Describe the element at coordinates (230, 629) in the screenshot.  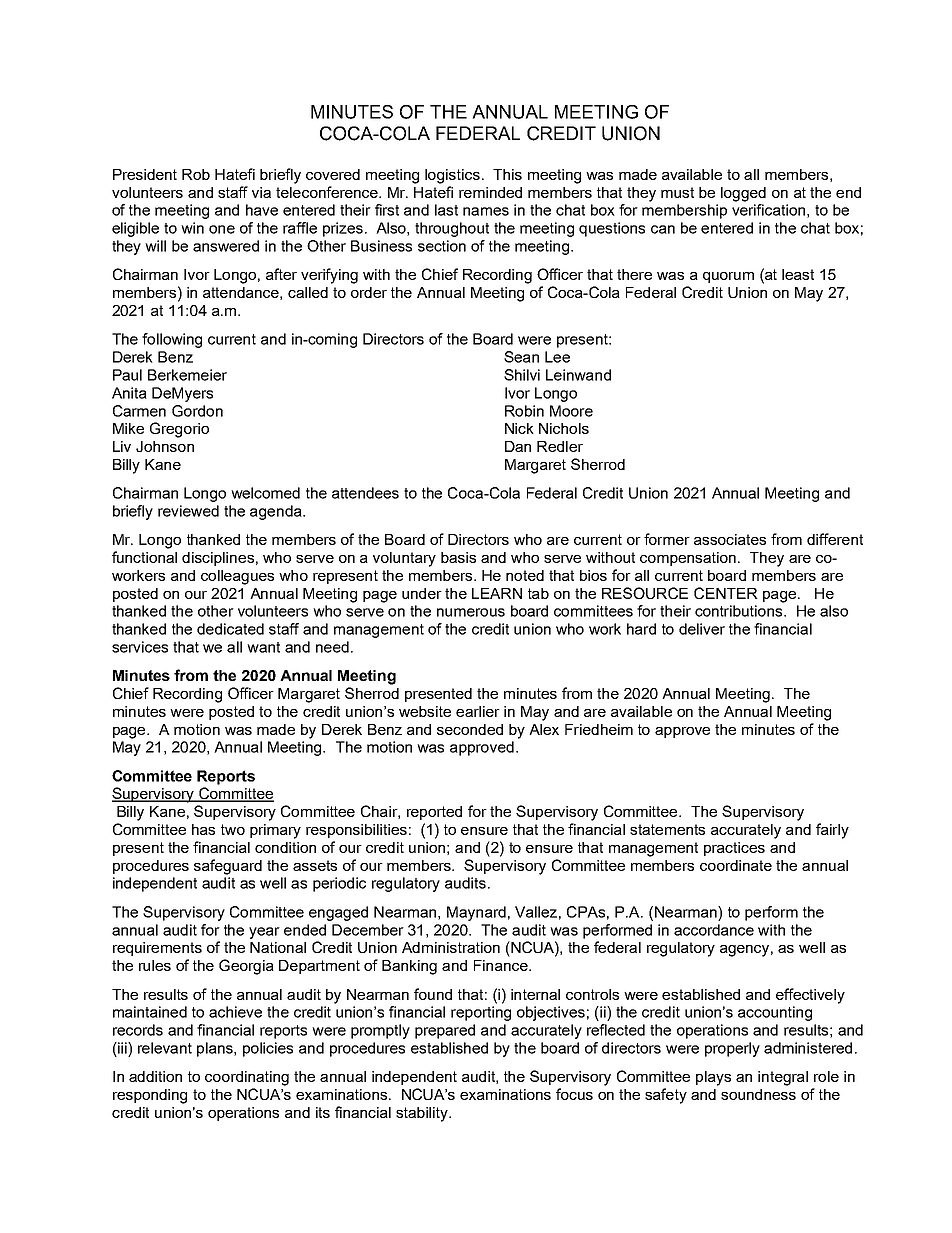
I see `dedicated` at that location.
